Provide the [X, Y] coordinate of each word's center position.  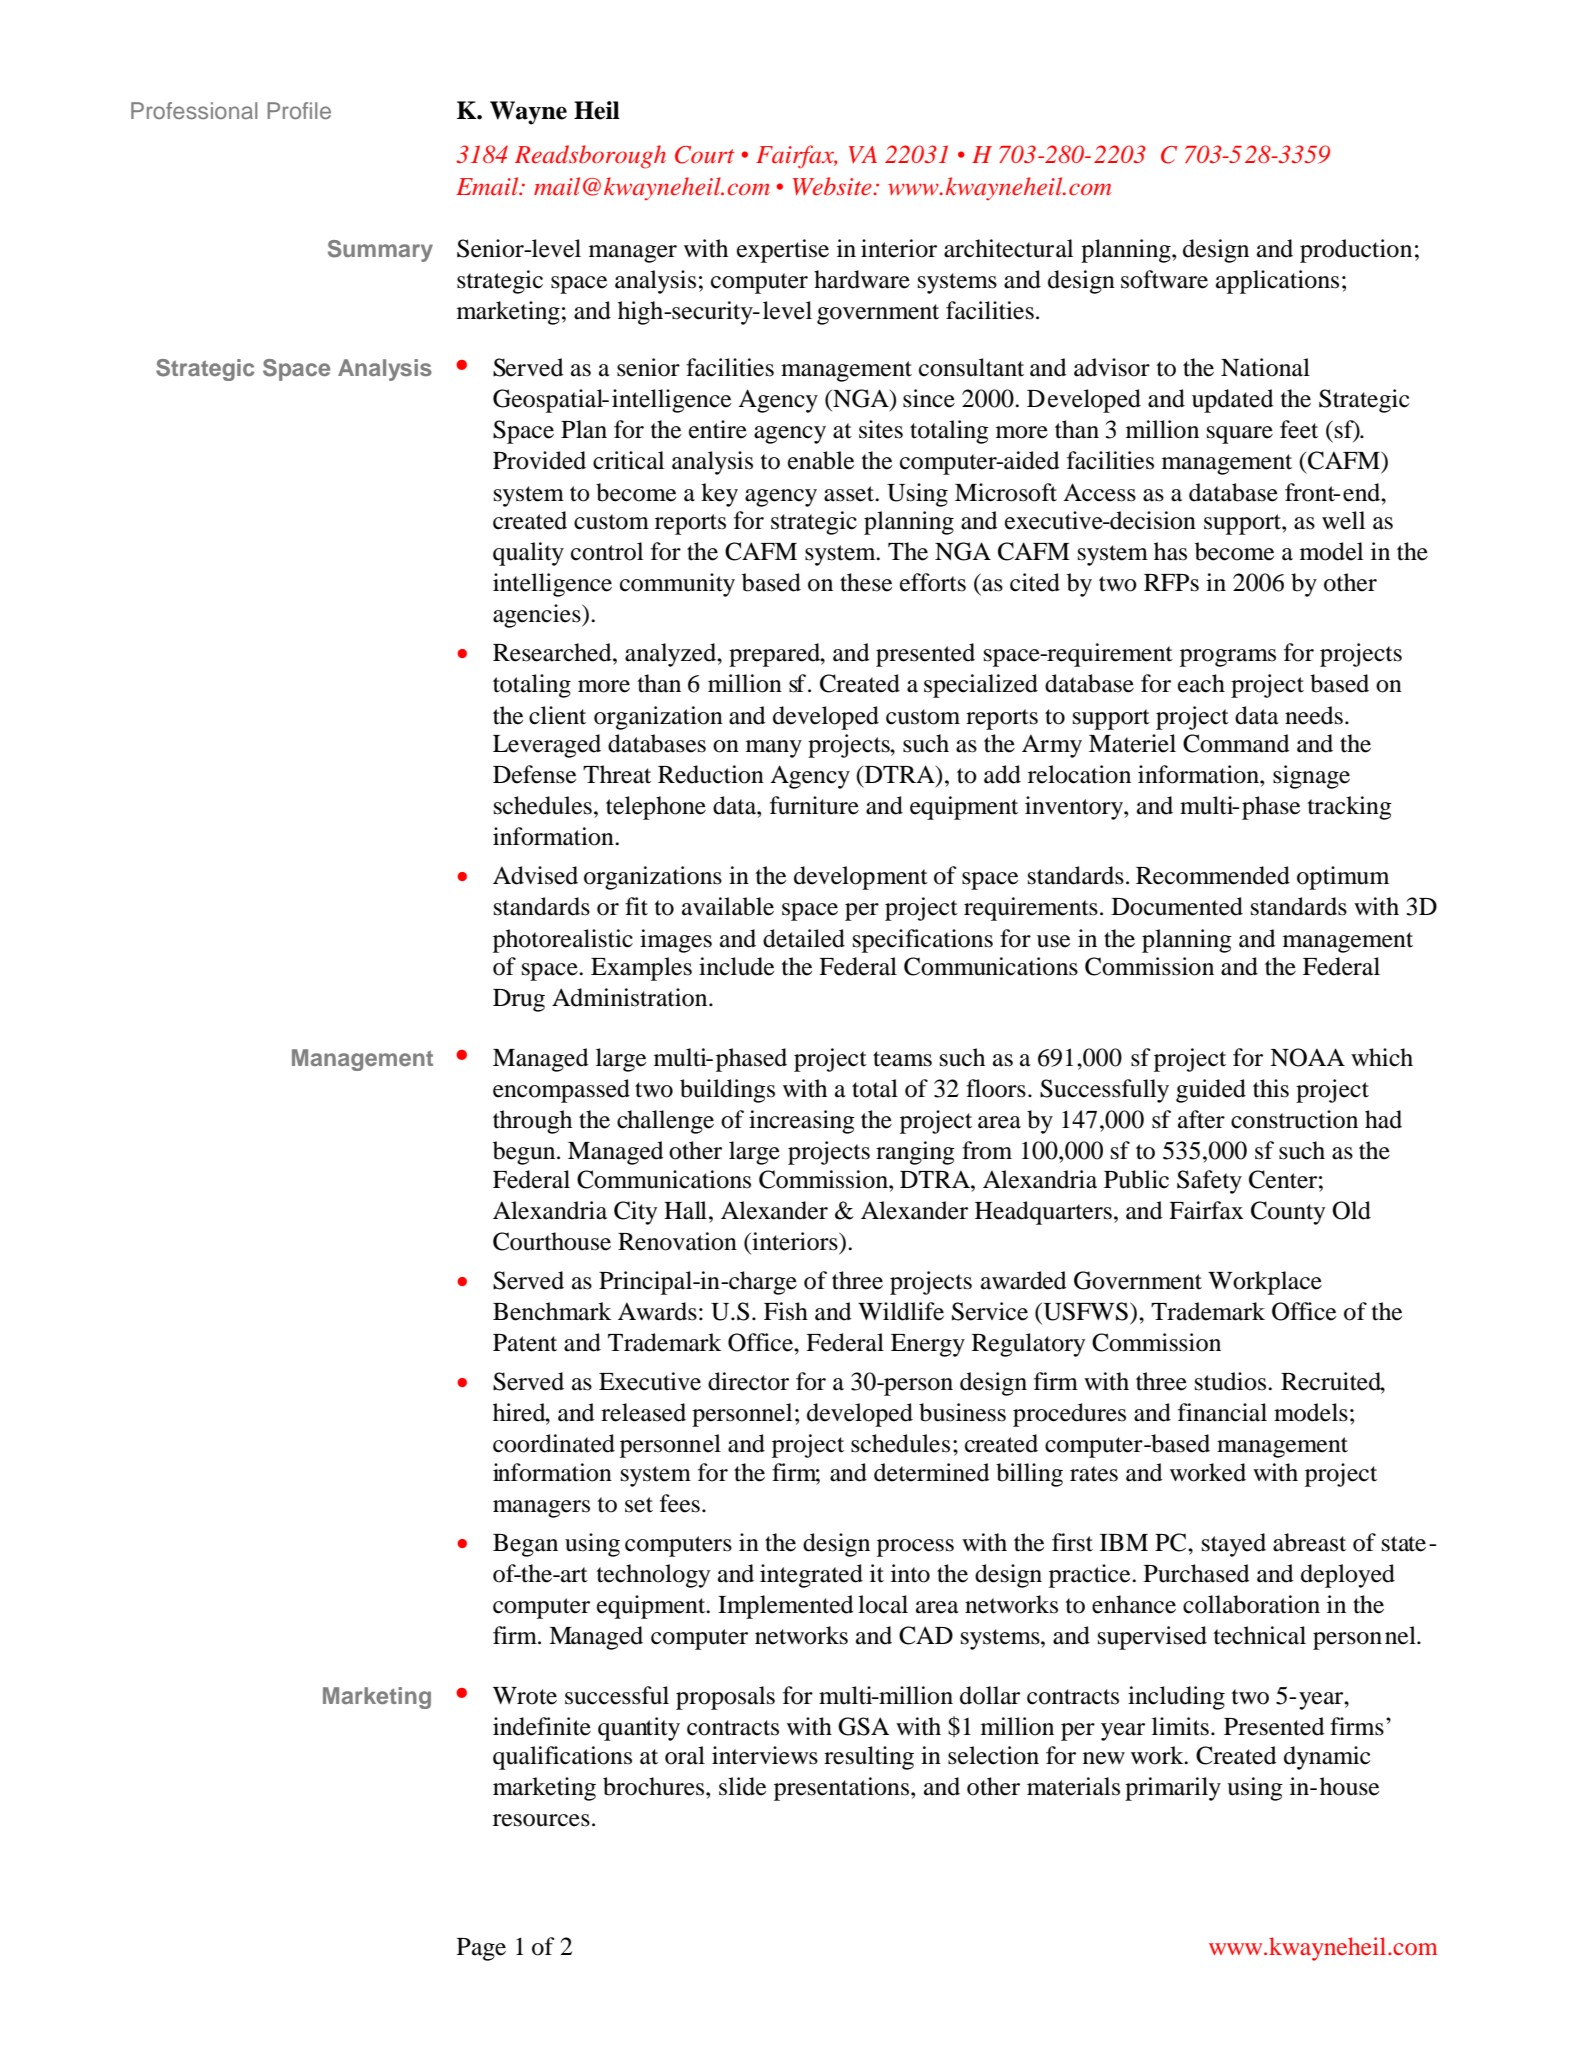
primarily [1173, 1789]
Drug [519, 1000]
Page [481, 1949]
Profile [299, 110]
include [736, 966]
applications [1277, 282]
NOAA [1307, 1057]
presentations [843, 1789]
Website [833, 186]
